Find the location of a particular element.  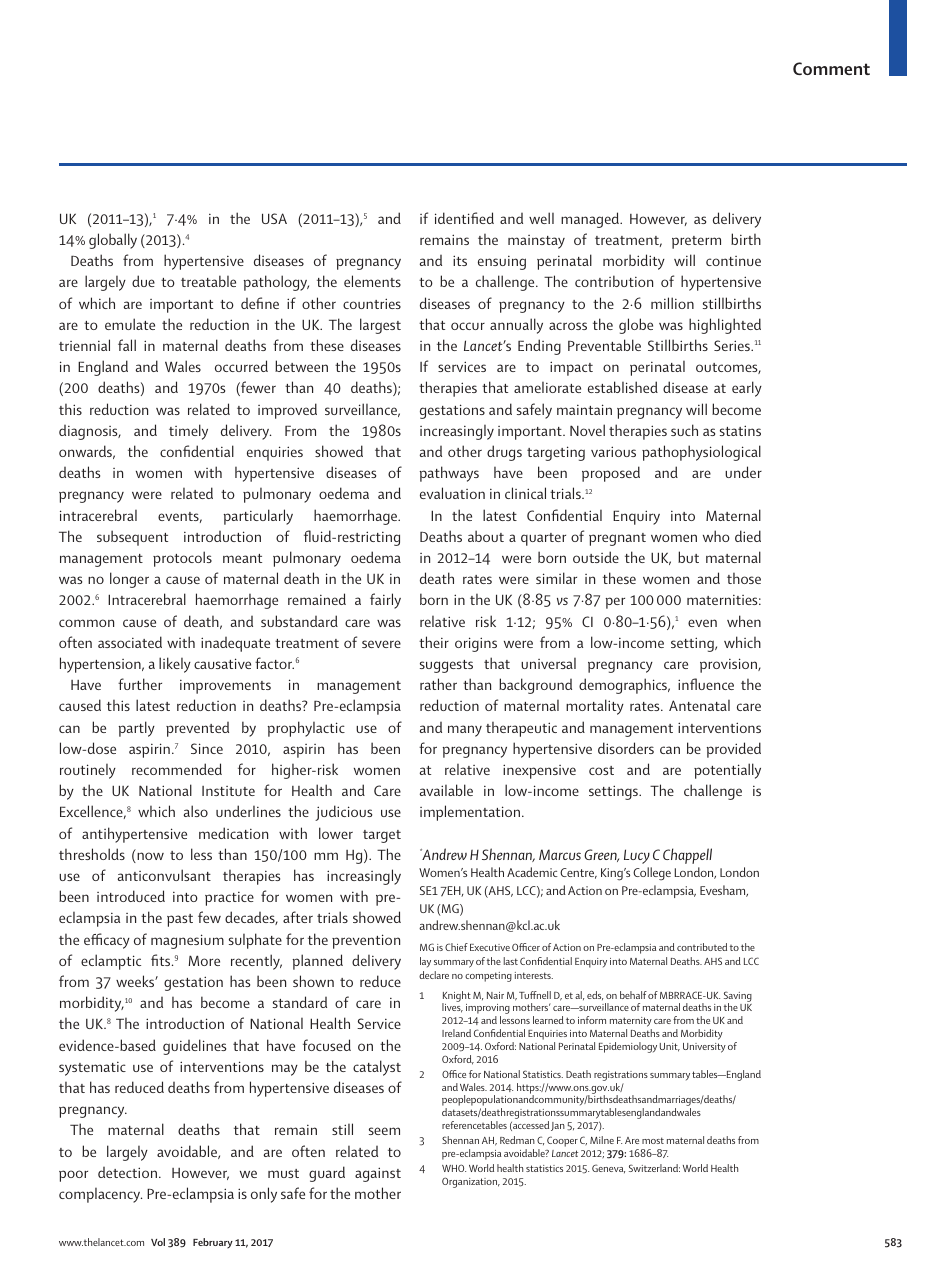

now is located at coordinates (149, 857).
